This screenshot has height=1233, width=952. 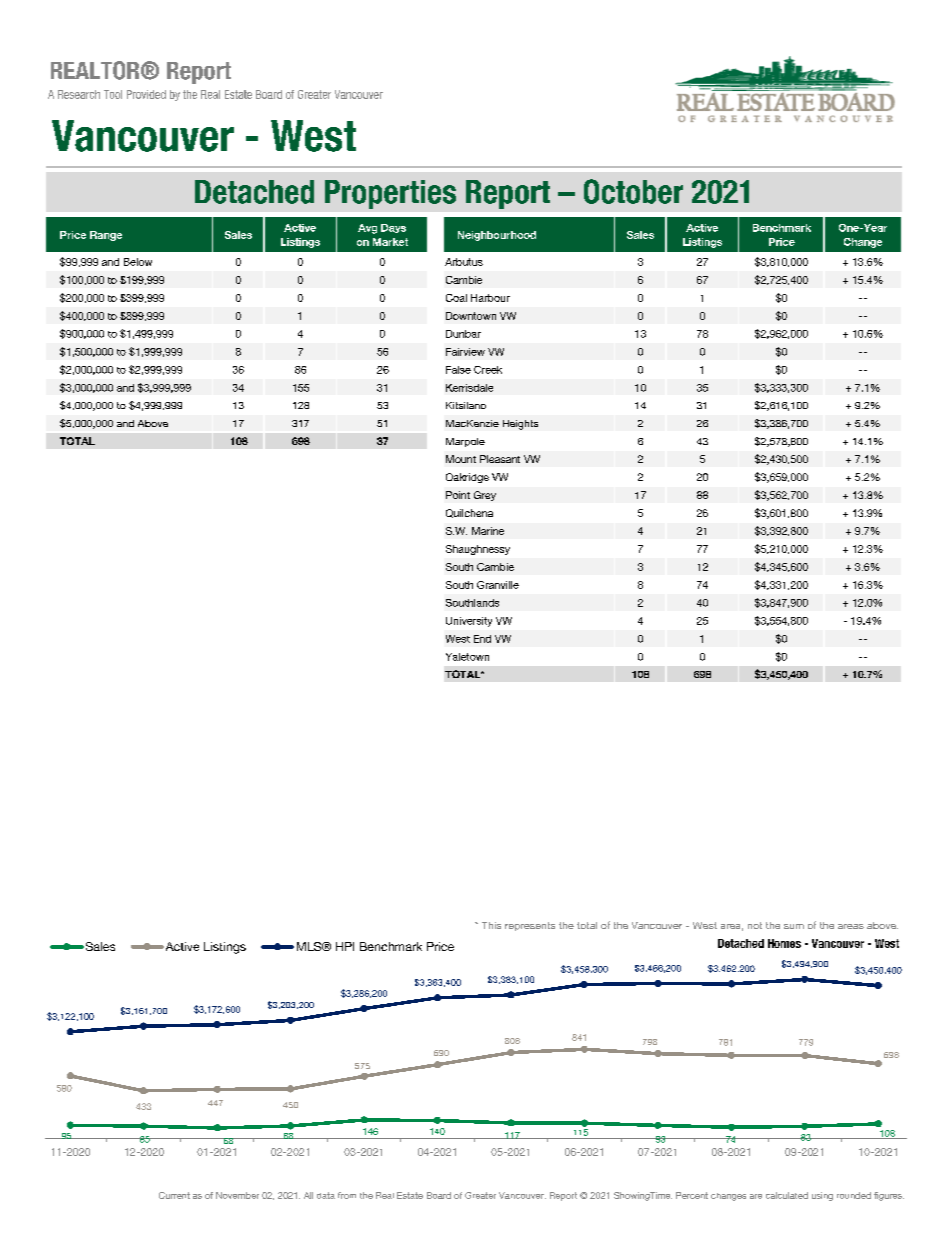 I want to click on University, so click(x=469, y=622).
